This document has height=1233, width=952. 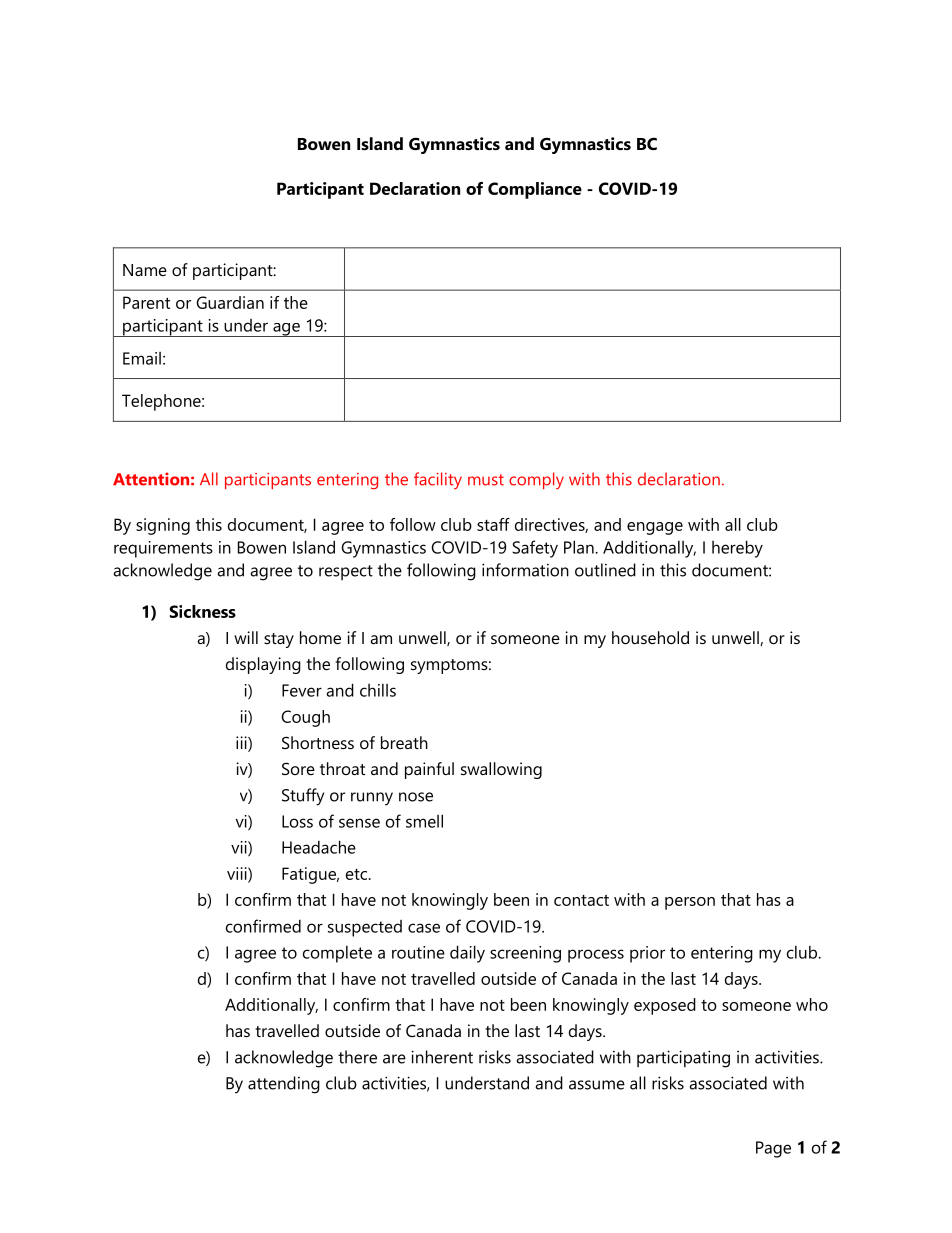 What do you see at coordinates (501, 770) in the document?
I see `swallowing` at bounding box center [501, 770].
